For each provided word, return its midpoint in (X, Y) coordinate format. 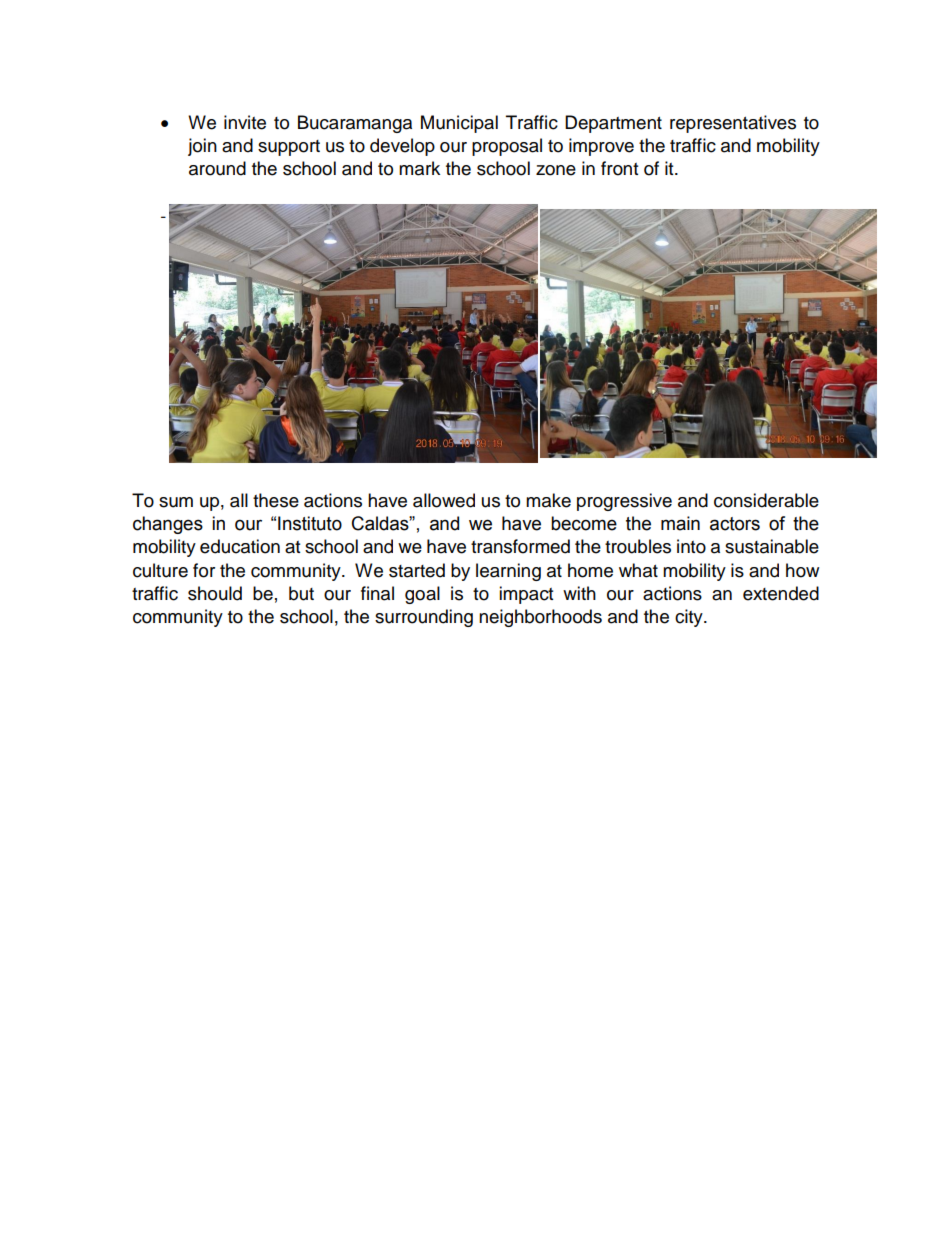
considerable (766, 500)
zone (556, 170)
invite (245, 122)
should (215, 593)
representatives (733, 124)
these (276, 500)
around (217, 168)
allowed (444, 500)
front (619, 168)
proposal (507, 147)
